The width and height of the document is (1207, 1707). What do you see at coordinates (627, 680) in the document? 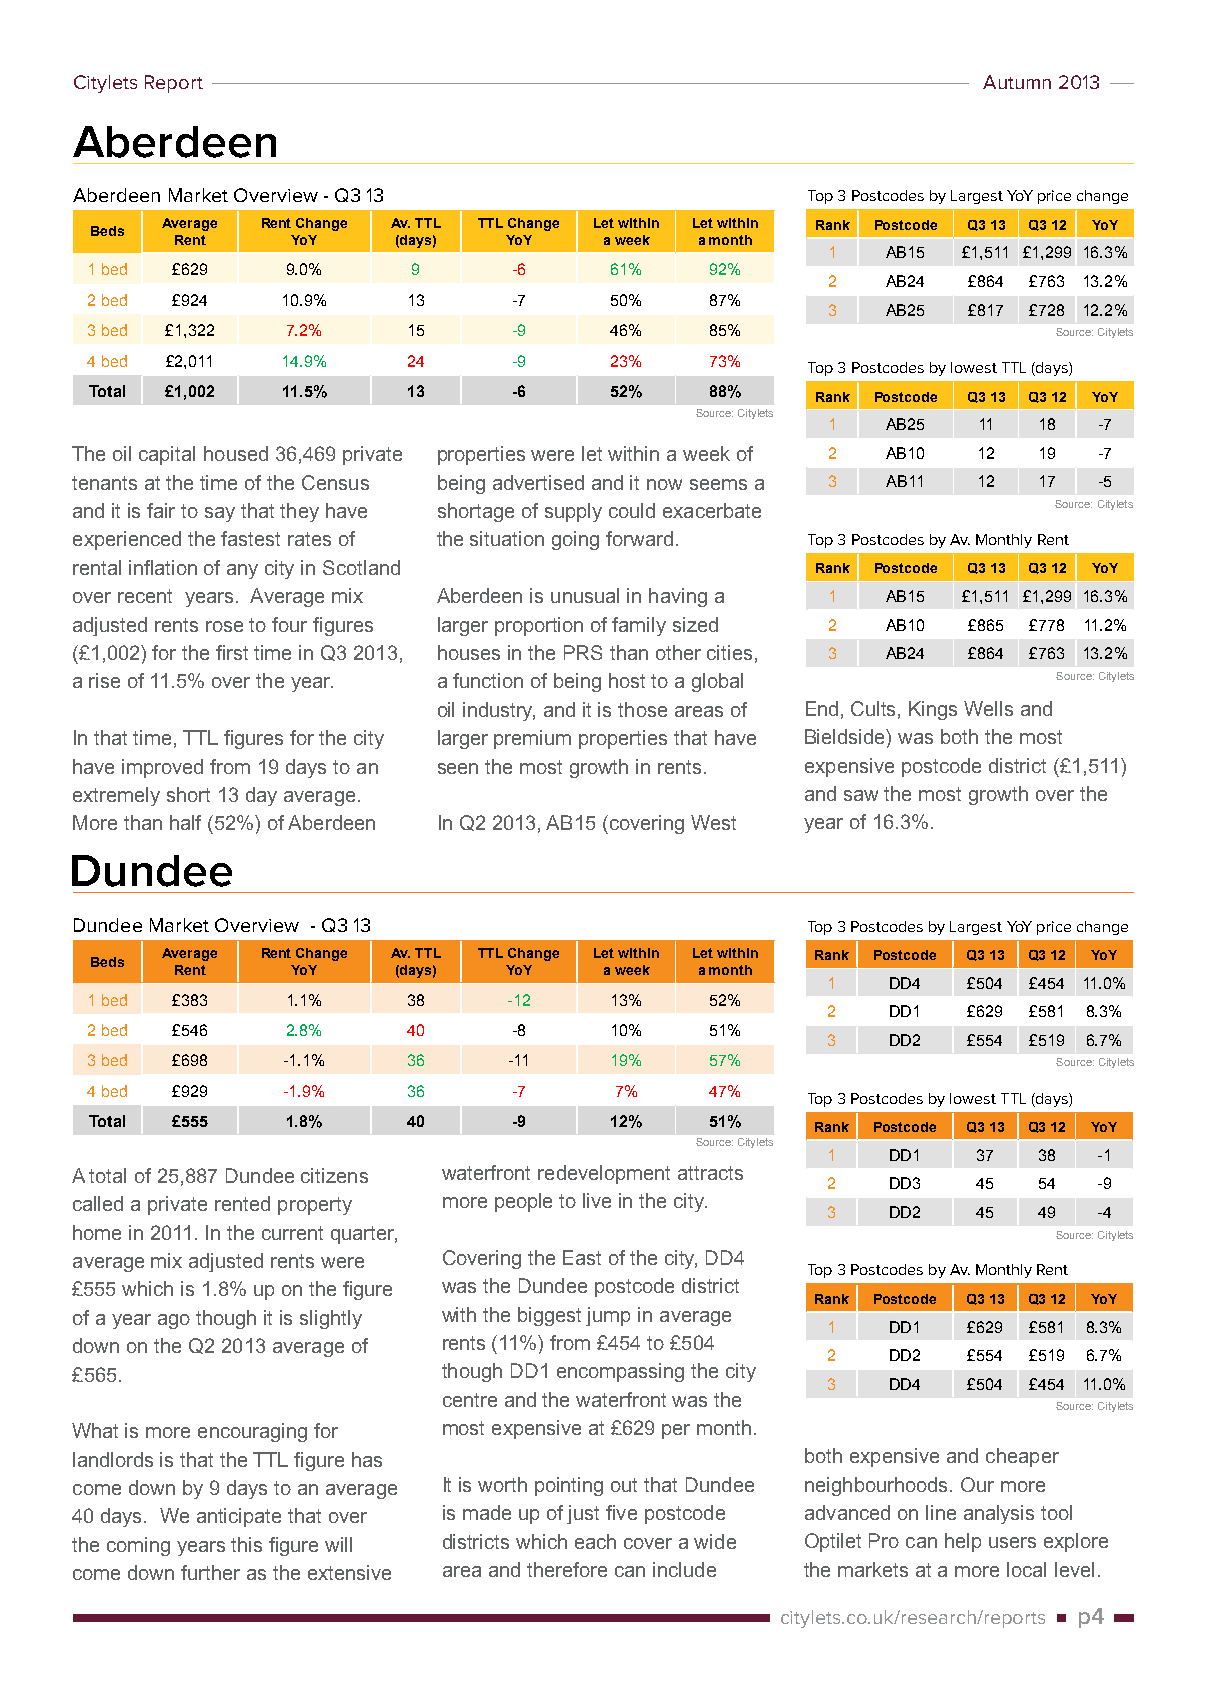
I see `host` at bounding box center [627, 680].
